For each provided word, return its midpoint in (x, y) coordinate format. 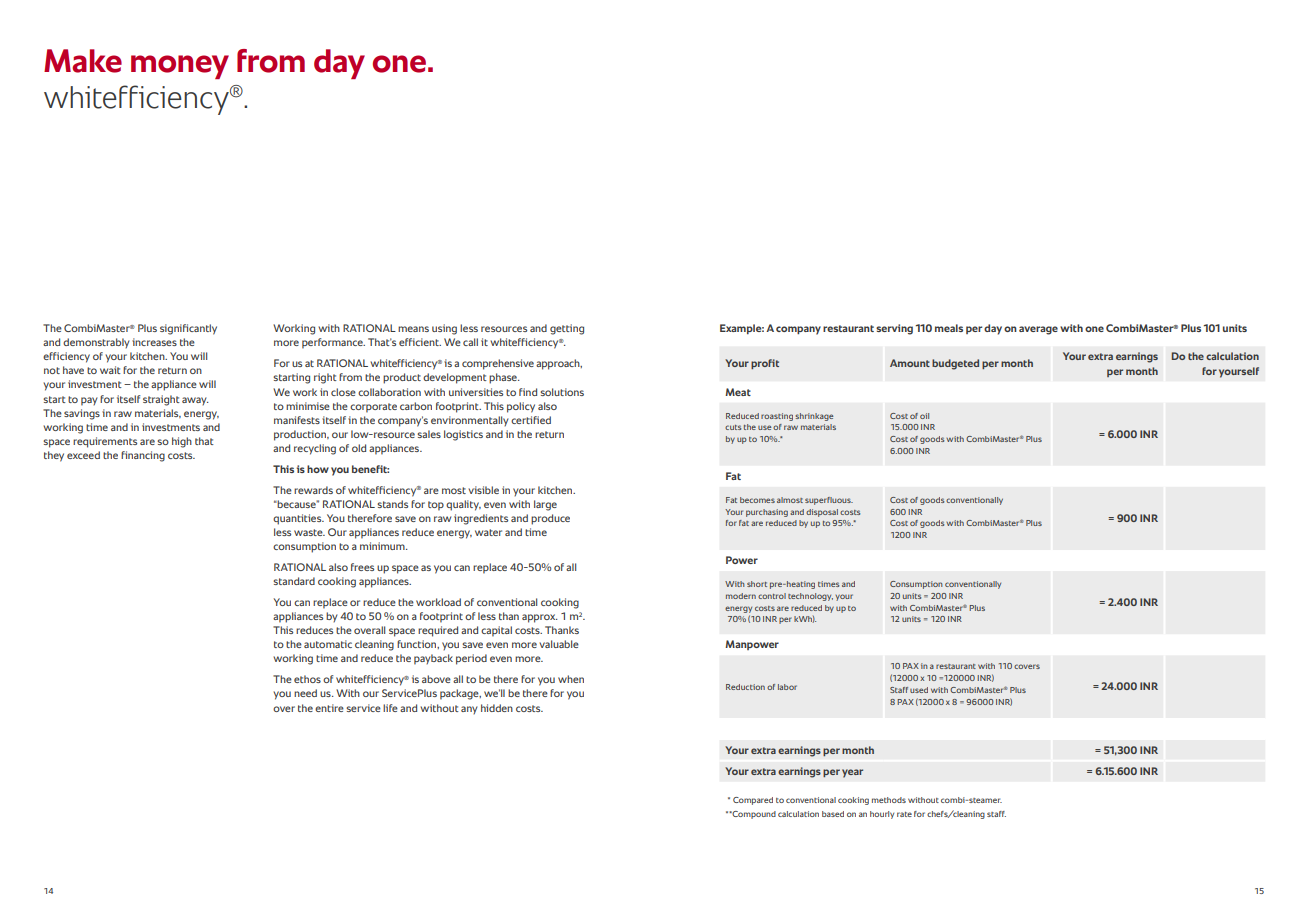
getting (567, 329)
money (180, 67)
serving (894, 329)
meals (949, 328)
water (488, 532)
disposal (822, 513)
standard (294, 581)
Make (83, 61)
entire (329, 708)
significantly (188, 329)
